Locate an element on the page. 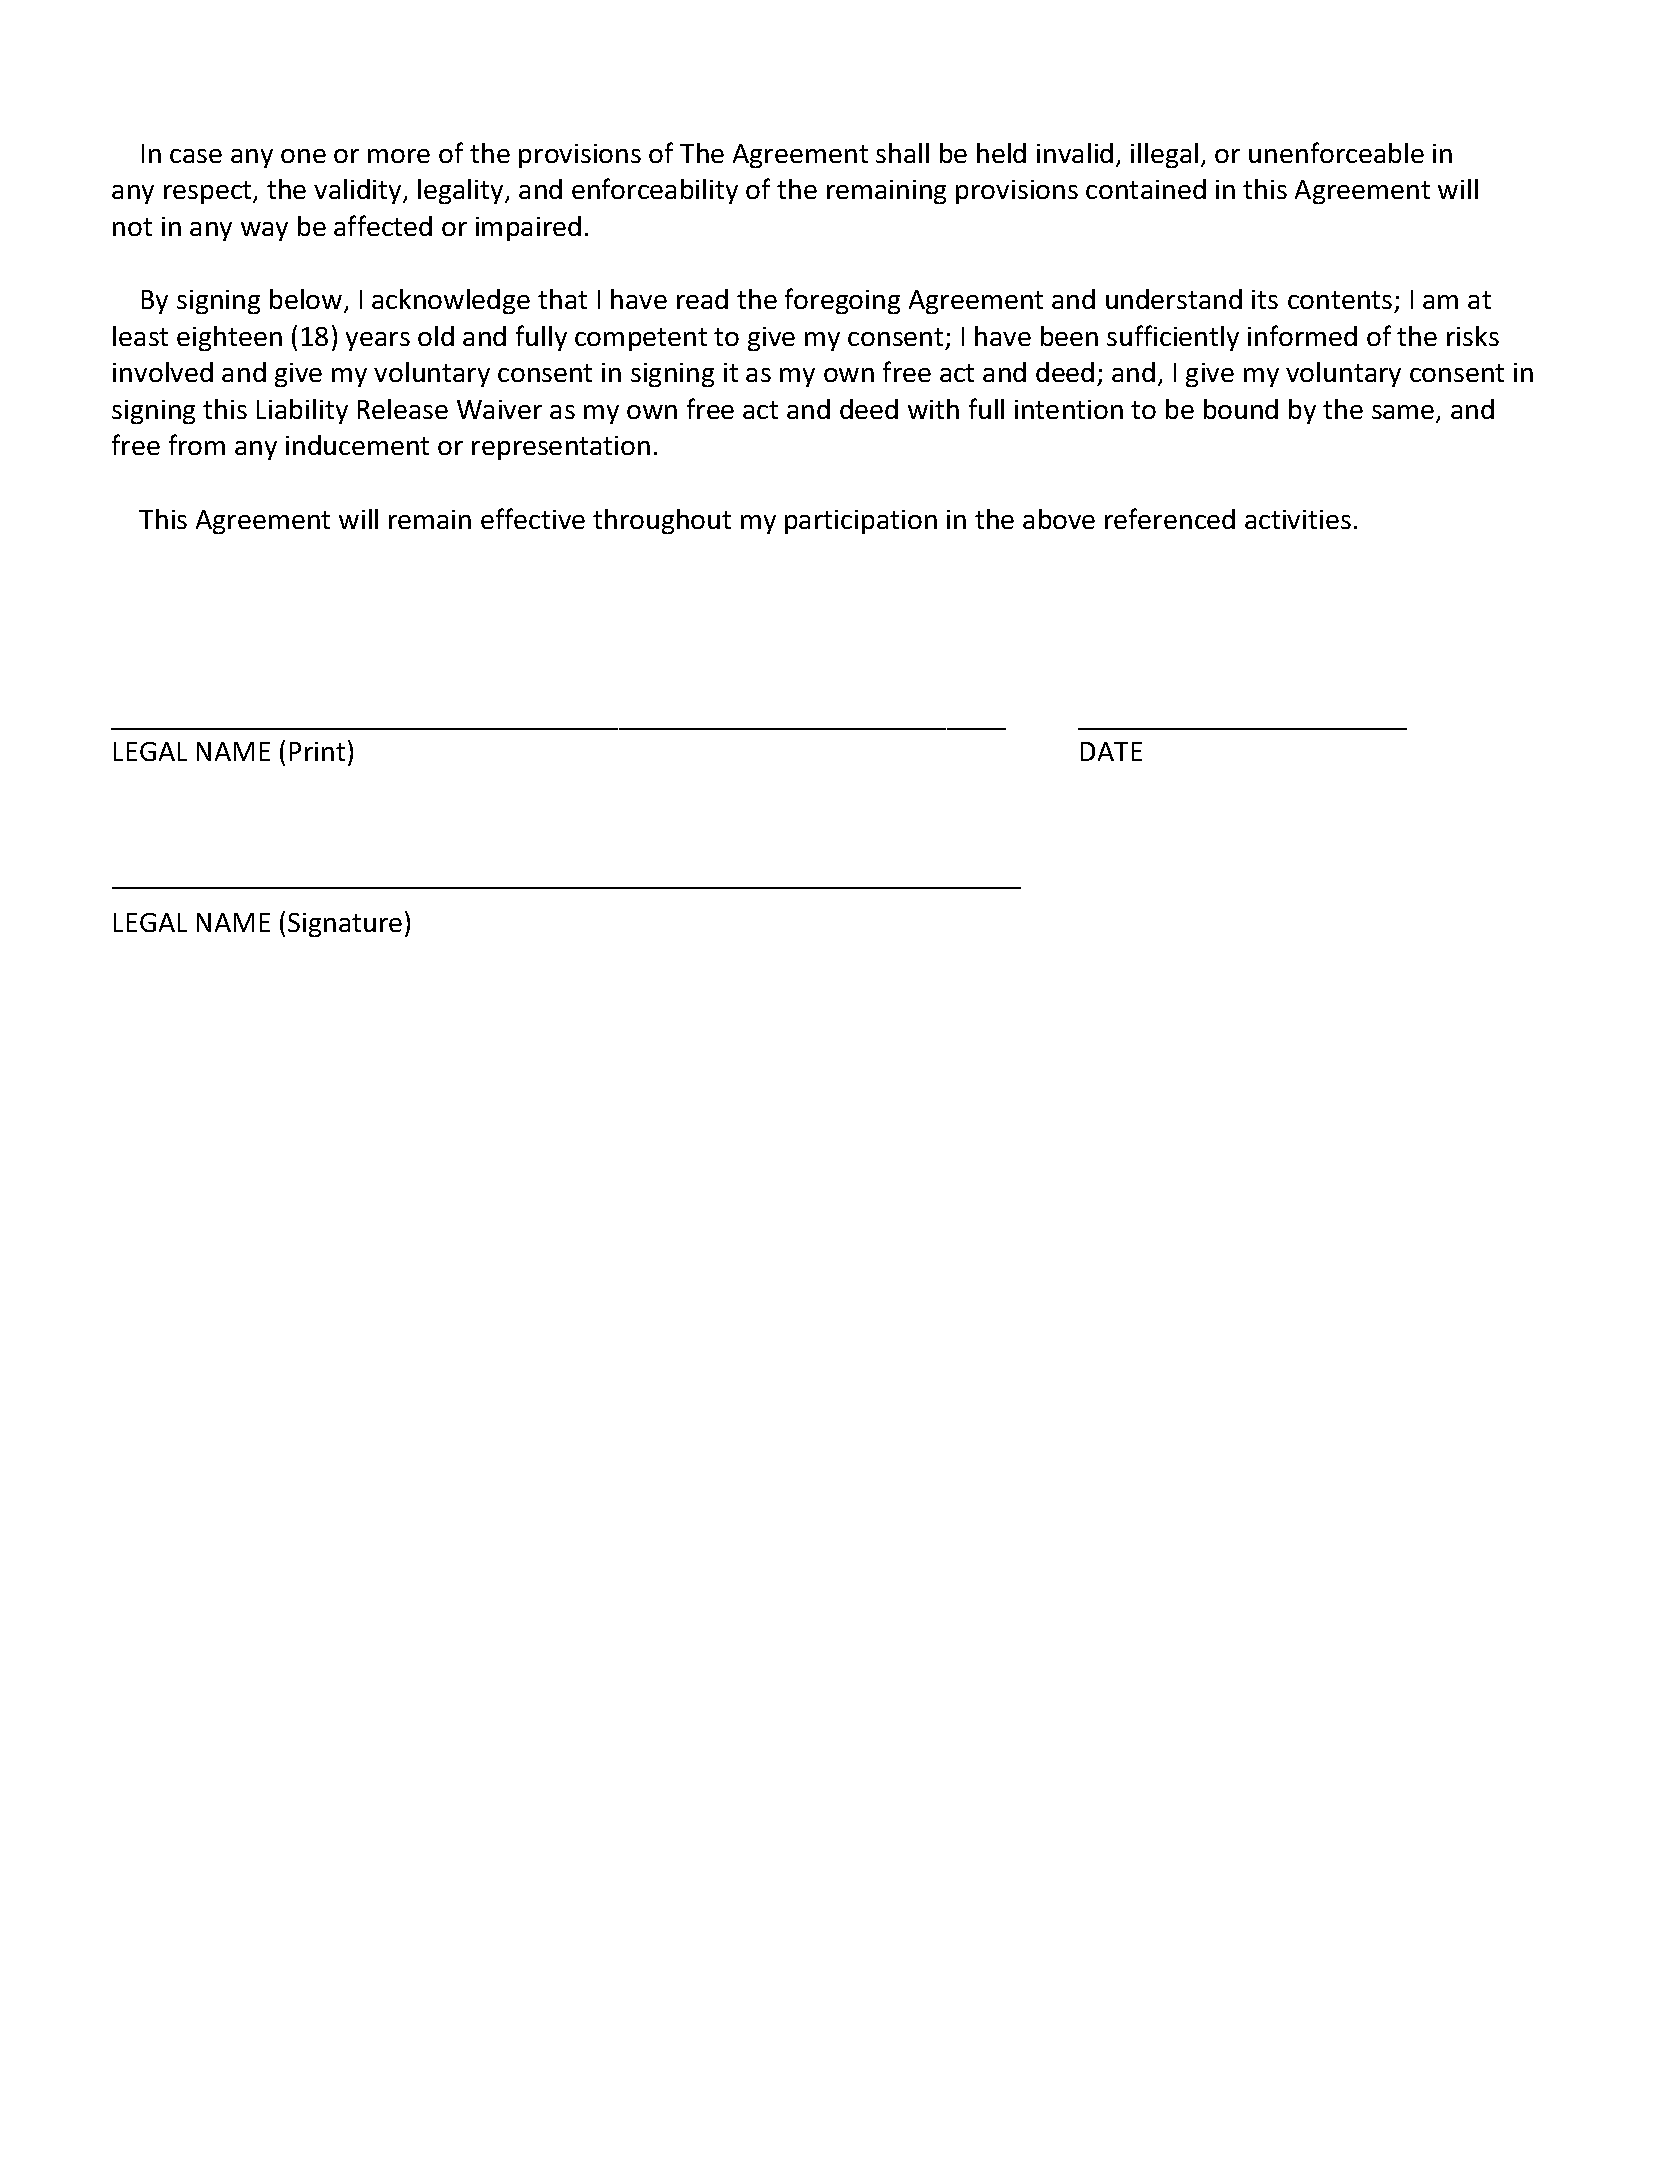  one is located at coordinates (303, 156).
